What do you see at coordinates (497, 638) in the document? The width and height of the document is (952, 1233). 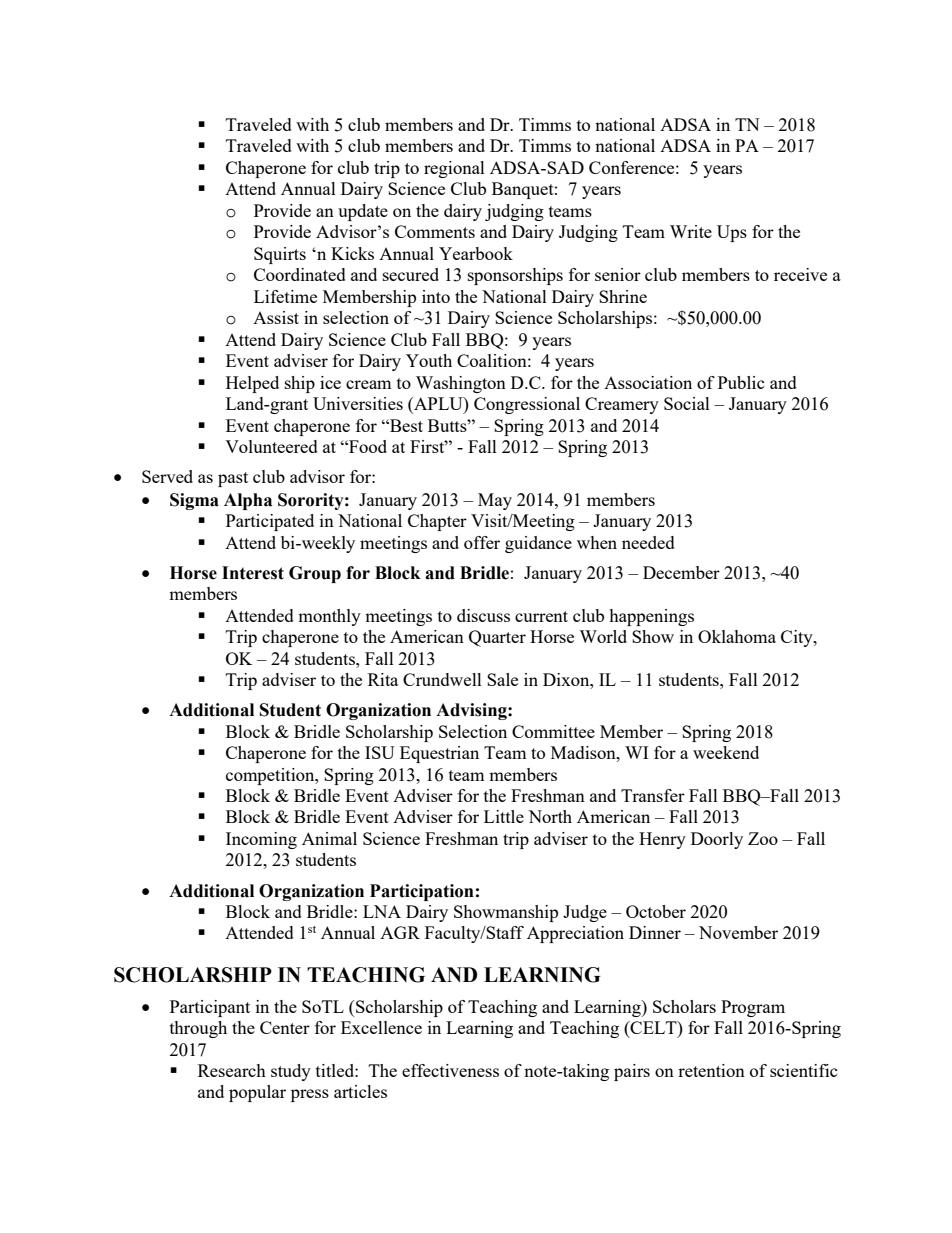 I see `Quarter` at bounding box center [497, 638].
